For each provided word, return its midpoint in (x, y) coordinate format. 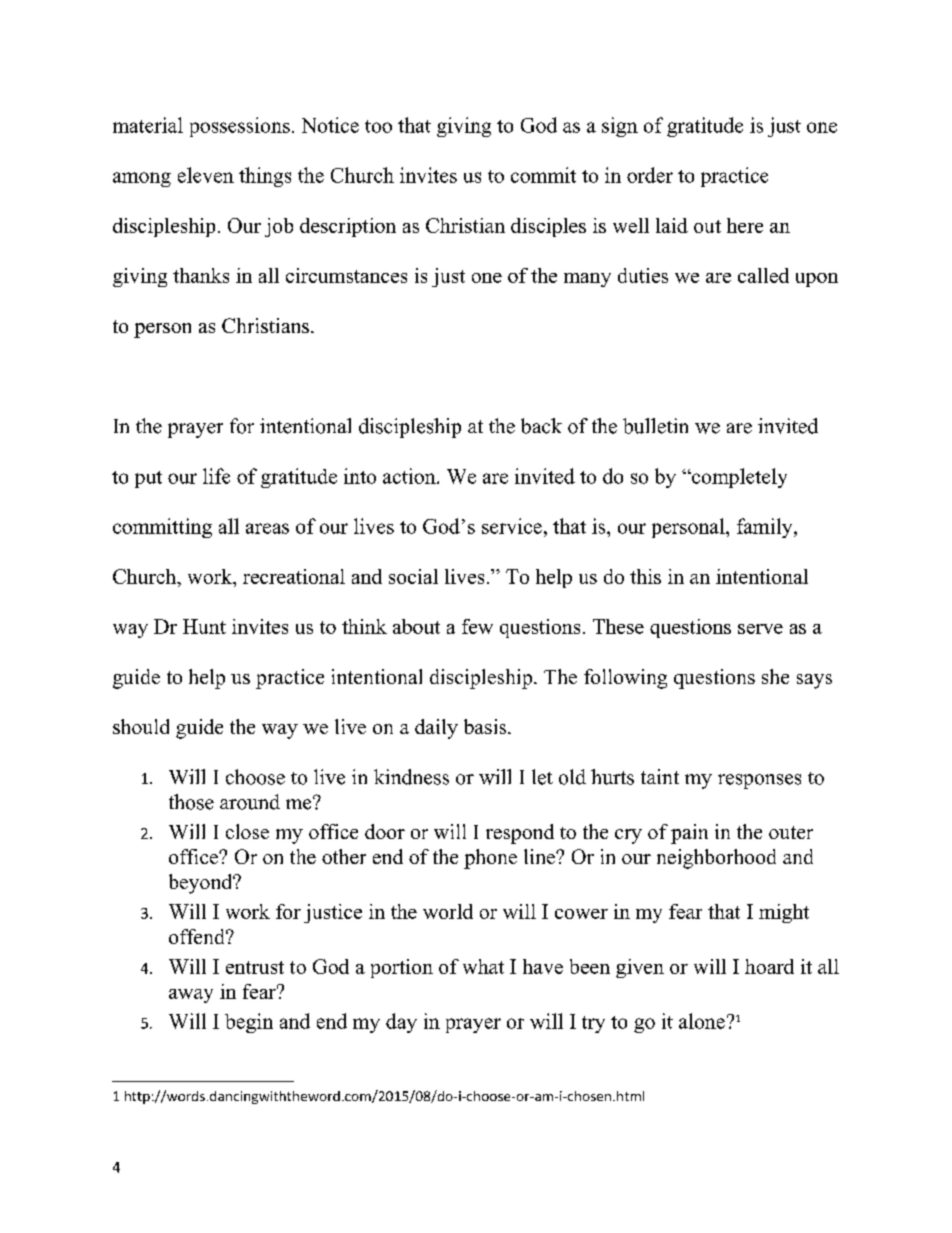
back (541, 426)
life (216, 476)
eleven (206, 175)
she (775, 676)
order (650, 175)
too (378, 126)
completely (738, 478)
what (483, 966)
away (191, 996)
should (141, 726)
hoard (769, 966)
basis (486, 726)
